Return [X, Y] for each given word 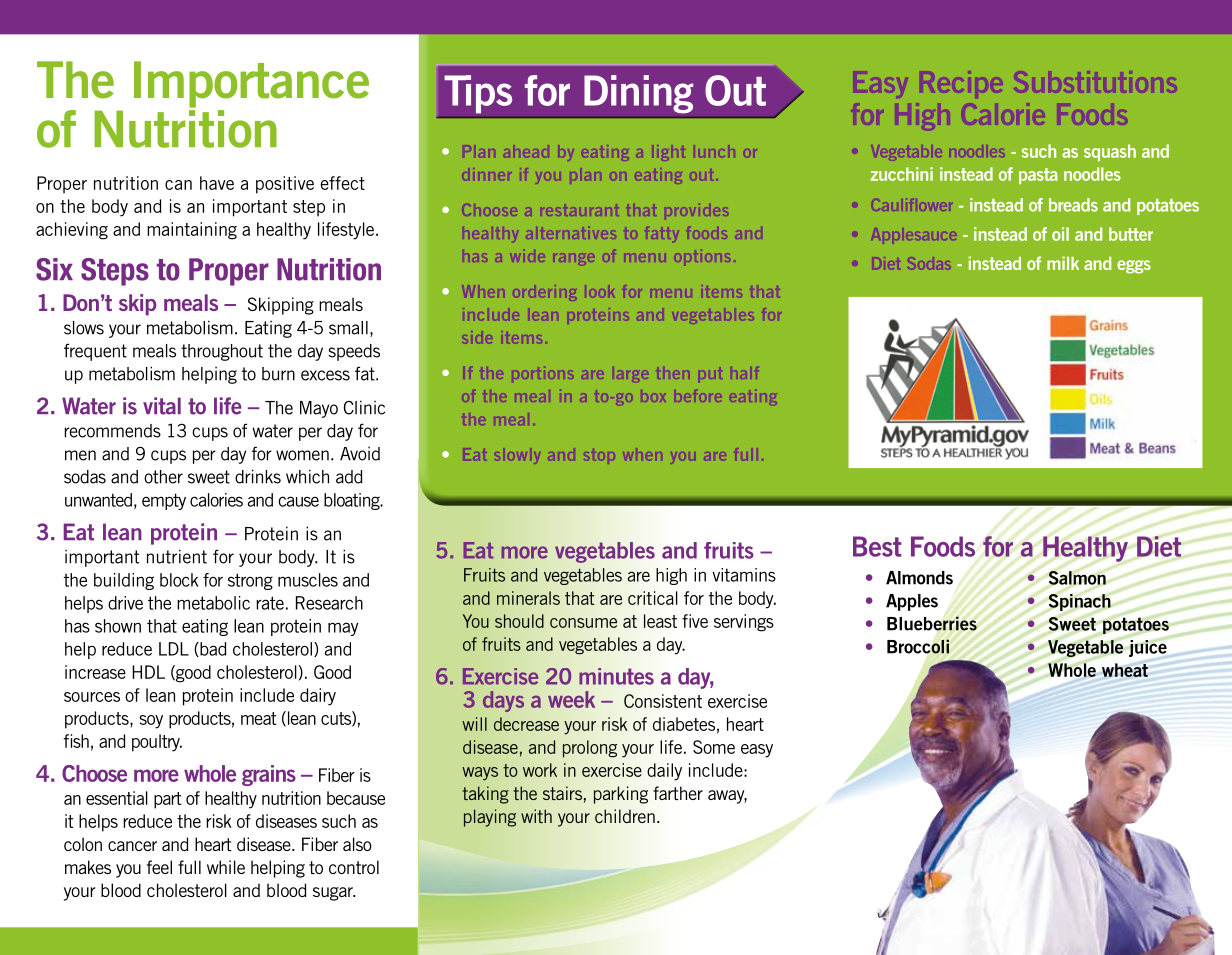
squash [1110, 152]
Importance [251, 84]
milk [1063, 263]
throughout [222, 352]
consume [583, 623]
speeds [354, 352]
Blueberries [932, 623]
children [625, 816]
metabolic [213, 603]
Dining [639, 94]
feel [159, 867]
